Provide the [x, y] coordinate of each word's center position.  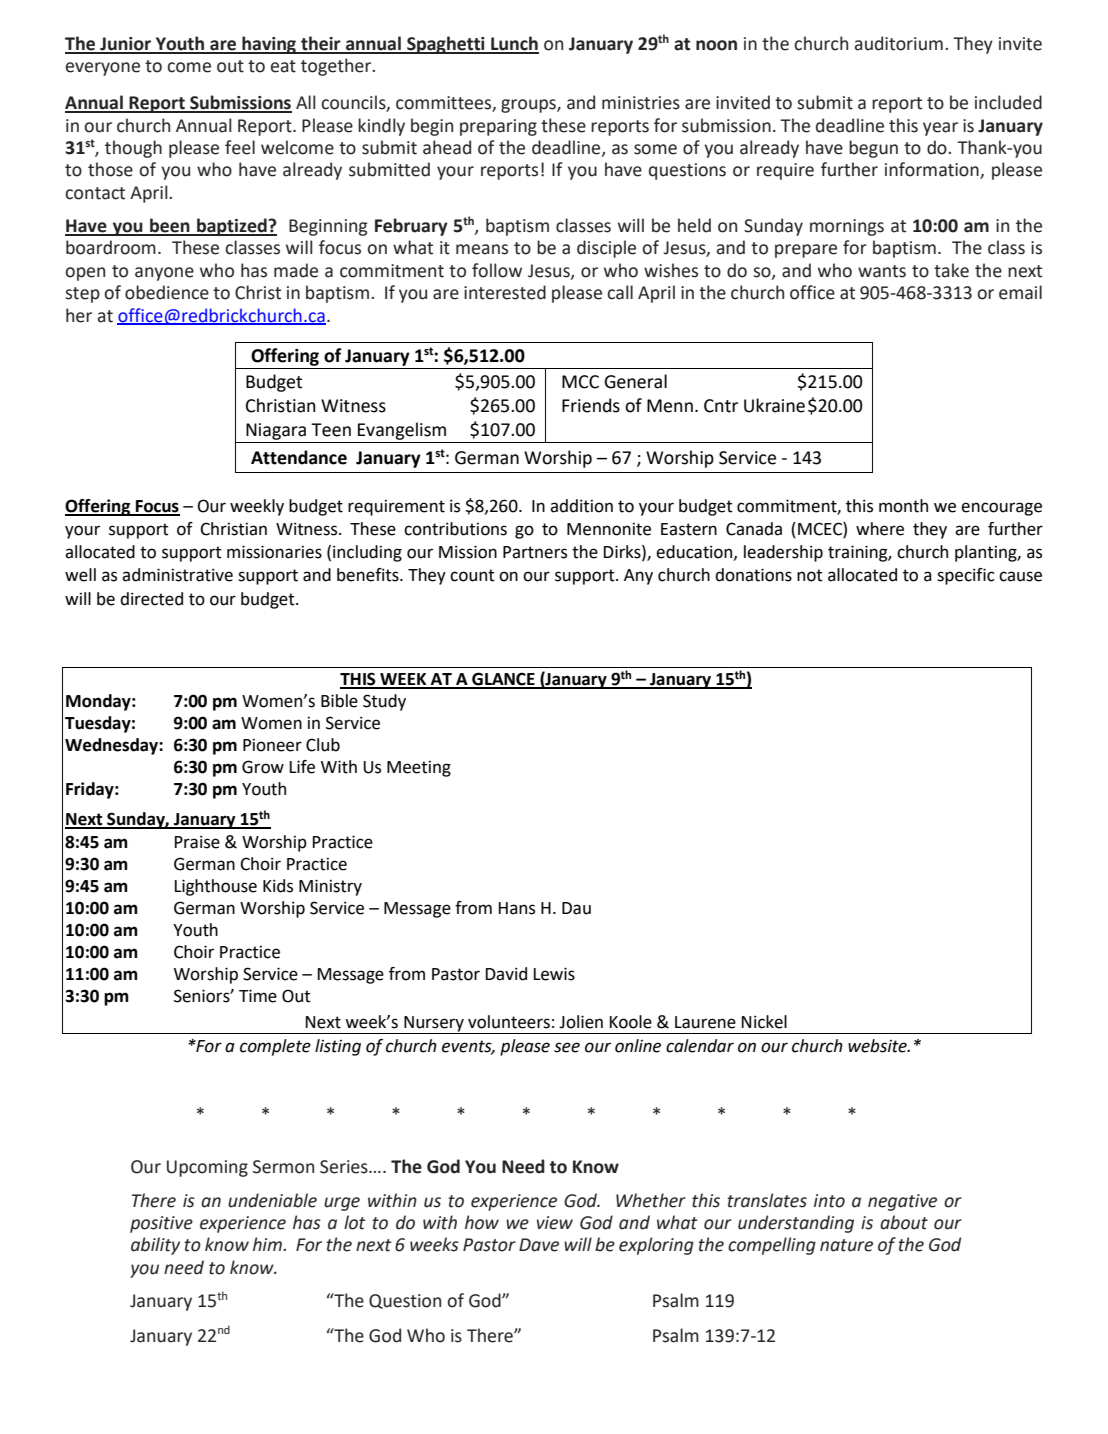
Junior [125, 45]
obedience [167, 292]
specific [966, 576]
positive [161, 1224]
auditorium [899, 43]
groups [529, 106]
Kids [278, 886]
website [878, 1046]
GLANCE [503, 680]
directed [151, 599]
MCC [580, 382]
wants [882, 271]
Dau [576, 908]
